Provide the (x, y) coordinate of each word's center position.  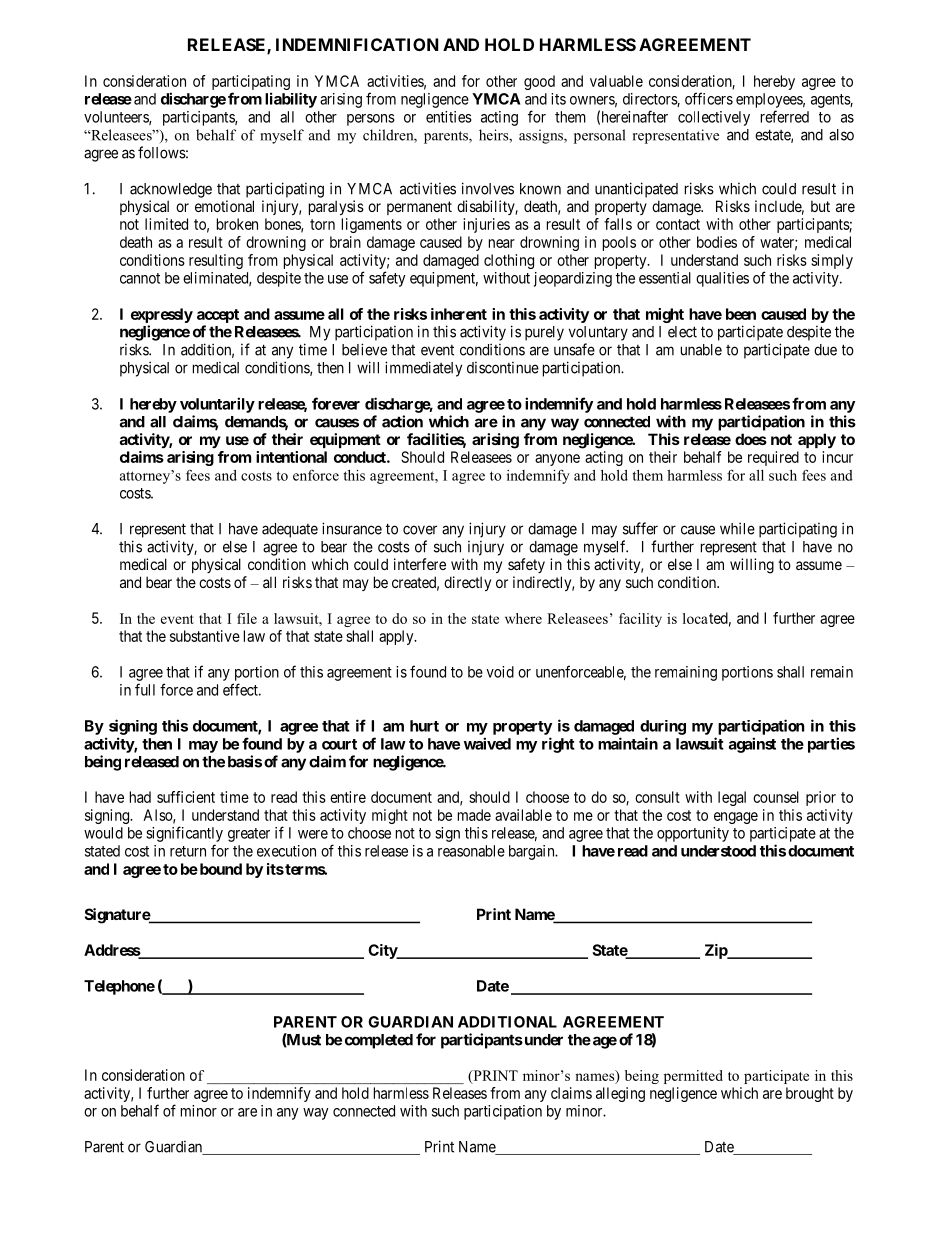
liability (291, 100)
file (247, 618)
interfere (420, 564)
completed (379, 1041)
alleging (620, 1094)
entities (449, 117)
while (737, 528)
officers (709, 98)
